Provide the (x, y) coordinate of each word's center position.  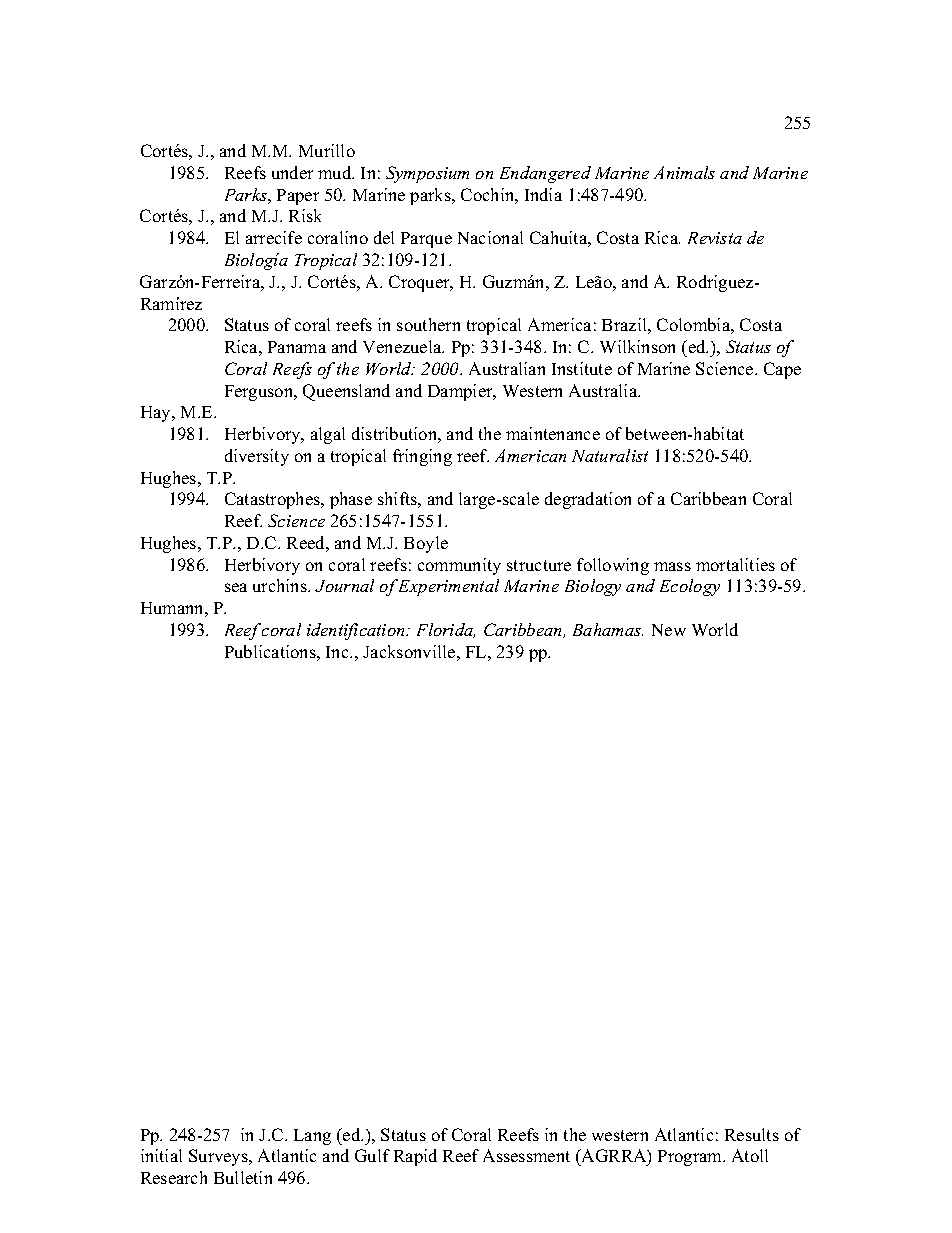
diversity (257, 457)
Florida (446, 630)
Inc (338, 652)
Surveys (219, 1157)
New (669, 630)
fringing (422, 457)
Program (691, 1158)
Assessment (526, 1155)
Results (752, 1134)
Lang (312, 1137)
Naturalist (610, 455)
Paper (298, 197)
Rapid (415, 1157)
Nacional (490, 237)
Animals (684, 172)
